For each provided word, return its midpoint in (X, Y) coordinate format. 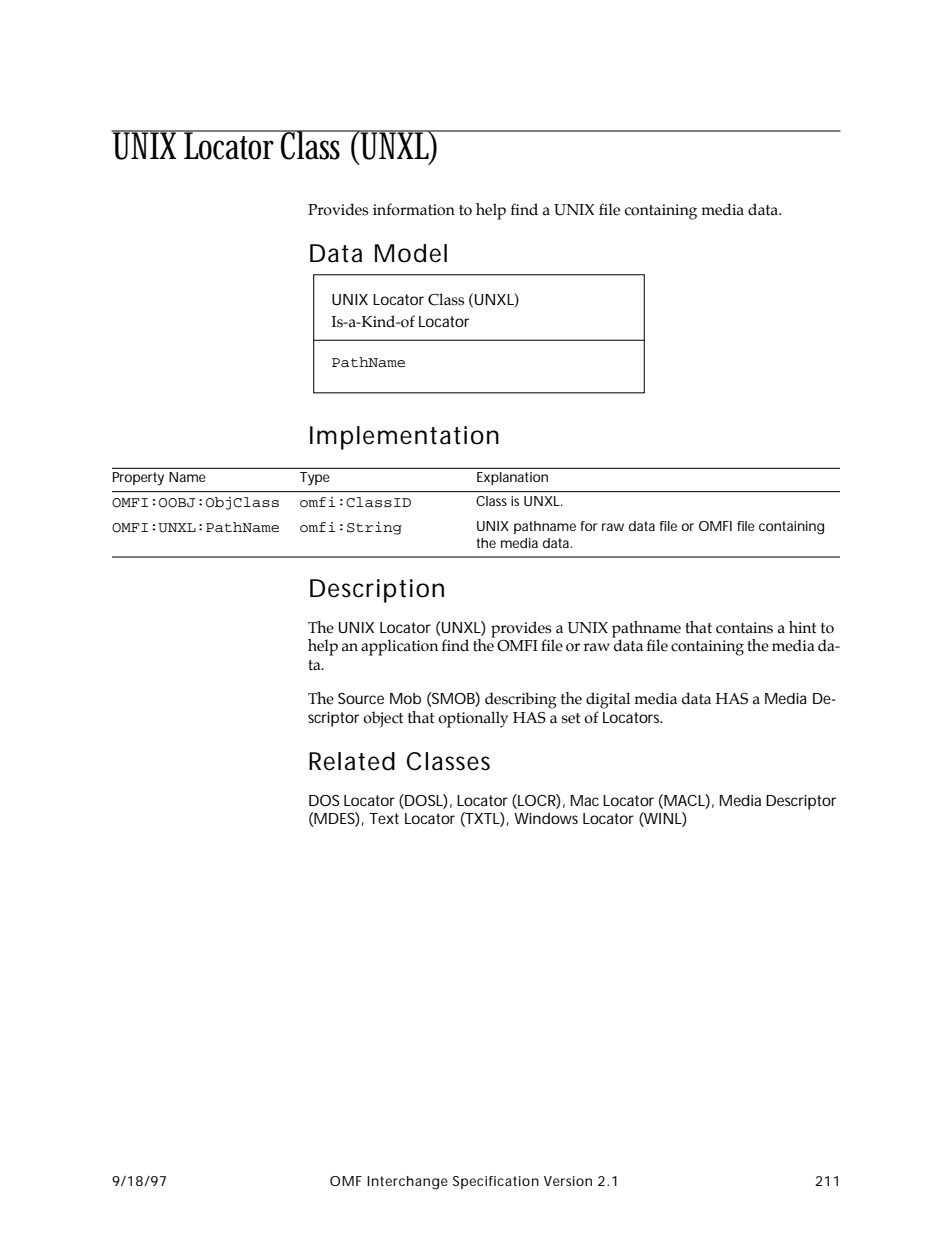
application (399, 647)
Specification (496, 1182)
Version (568, 1181)
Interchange (407, 1183)
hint (802, 627)
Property (138, 479)
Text (384, 818)
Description (377, 591)
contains (744, 628)
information (414, 209)
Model (411, 253)
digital (608, 700)
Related (352, 761)
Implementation (404, 438)
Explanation (512, 478)
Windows (546, 818)
